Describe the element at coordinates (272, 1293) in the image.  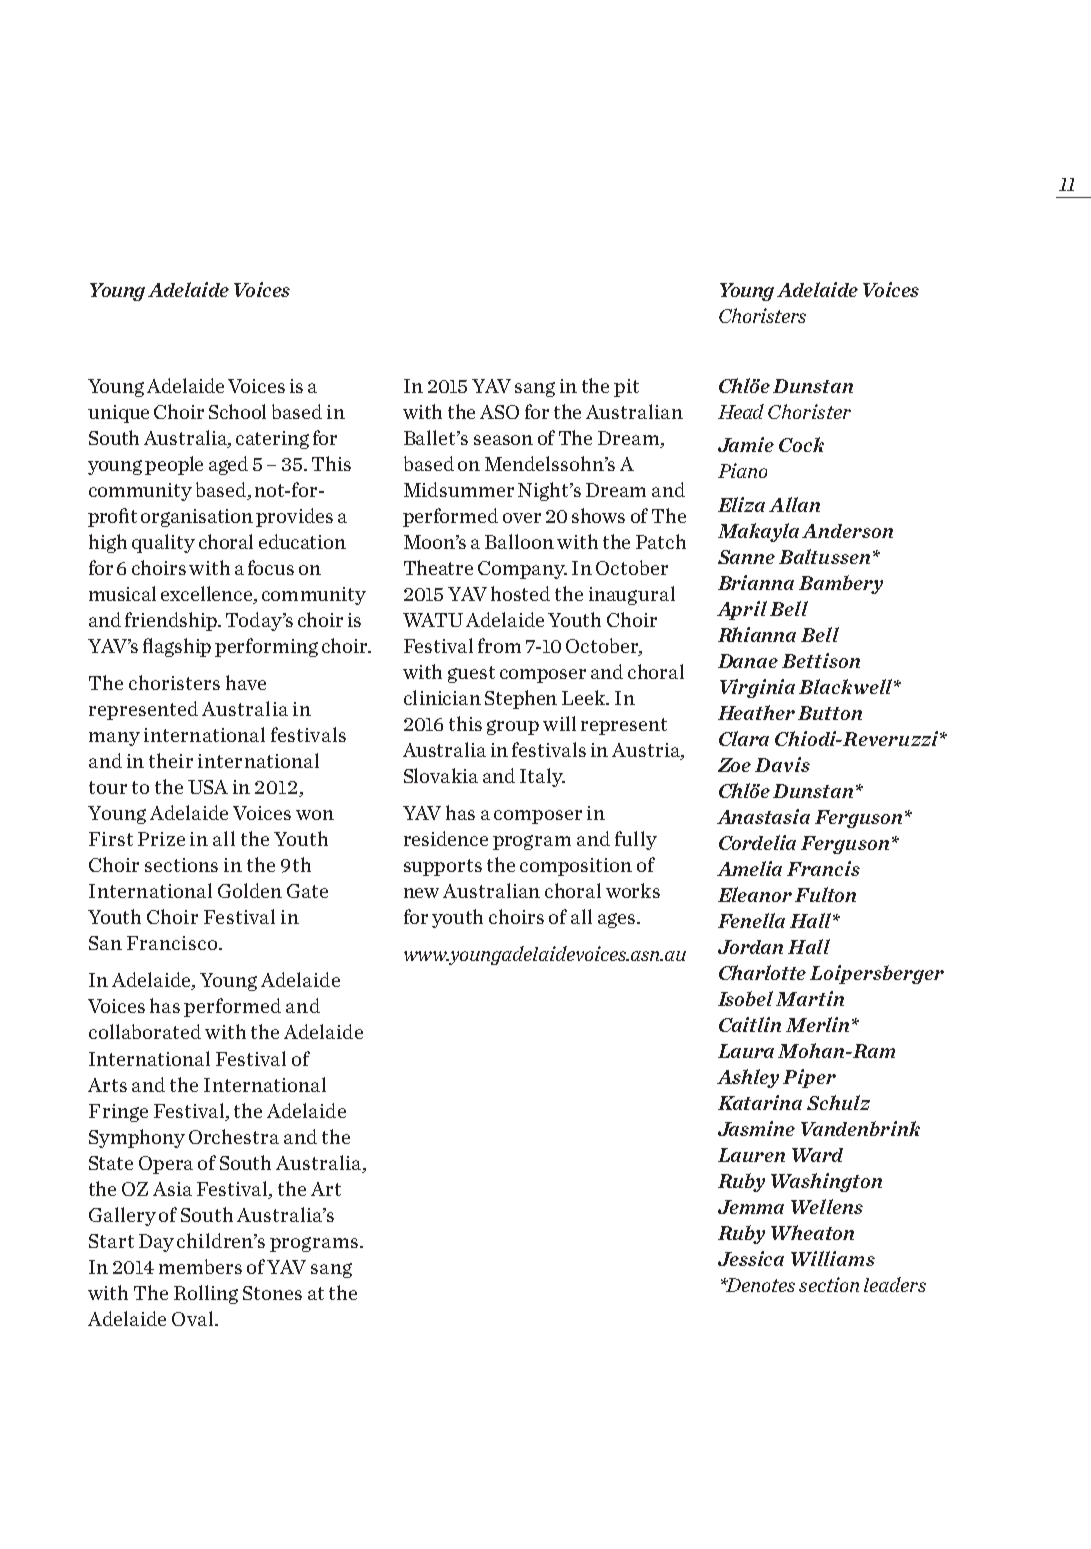
I see `Stones` at that location.
